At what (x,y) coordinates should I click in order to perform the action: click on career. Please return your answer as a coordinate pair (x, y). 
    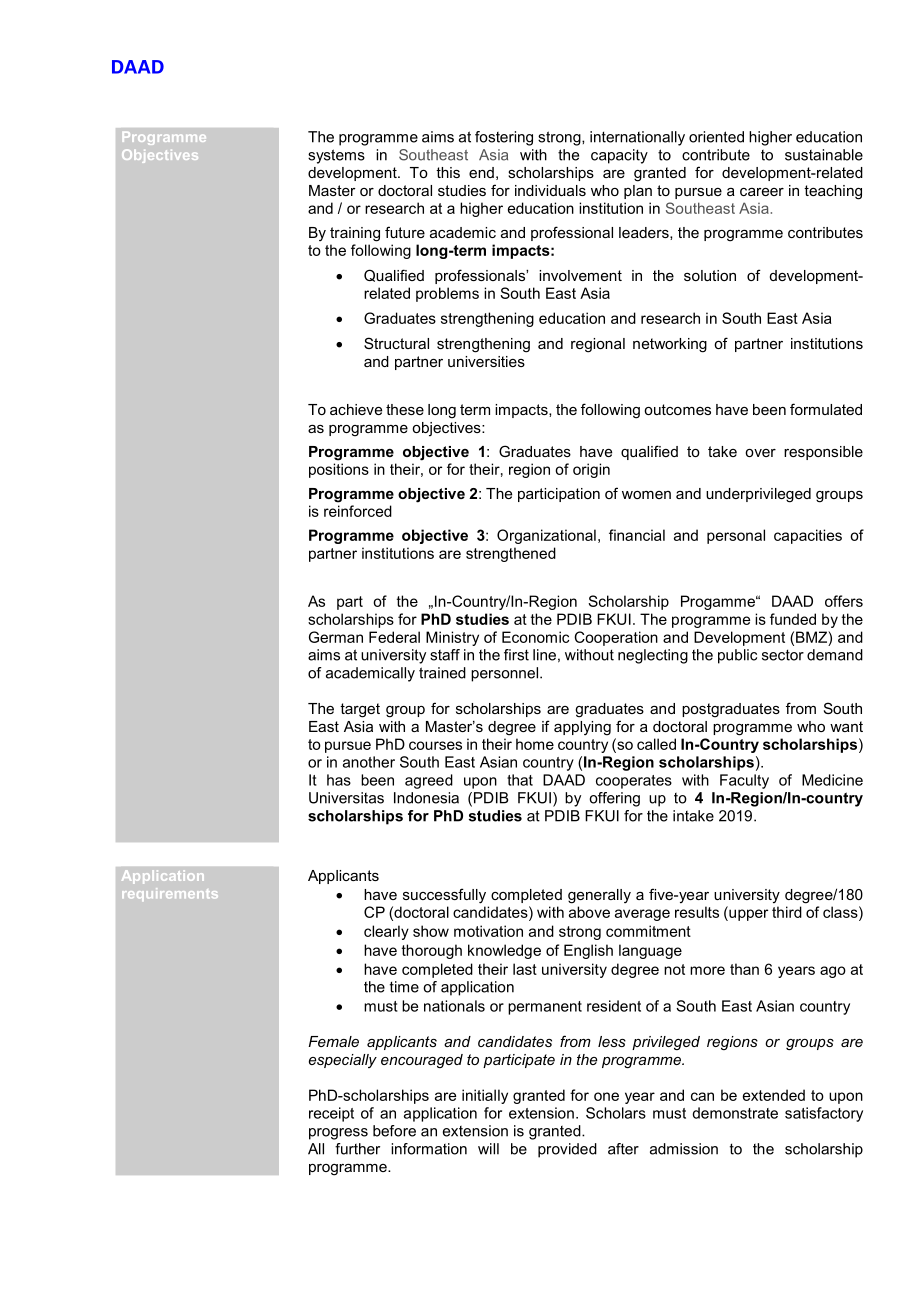
    Looking at the image, I should click on (762, 192).
